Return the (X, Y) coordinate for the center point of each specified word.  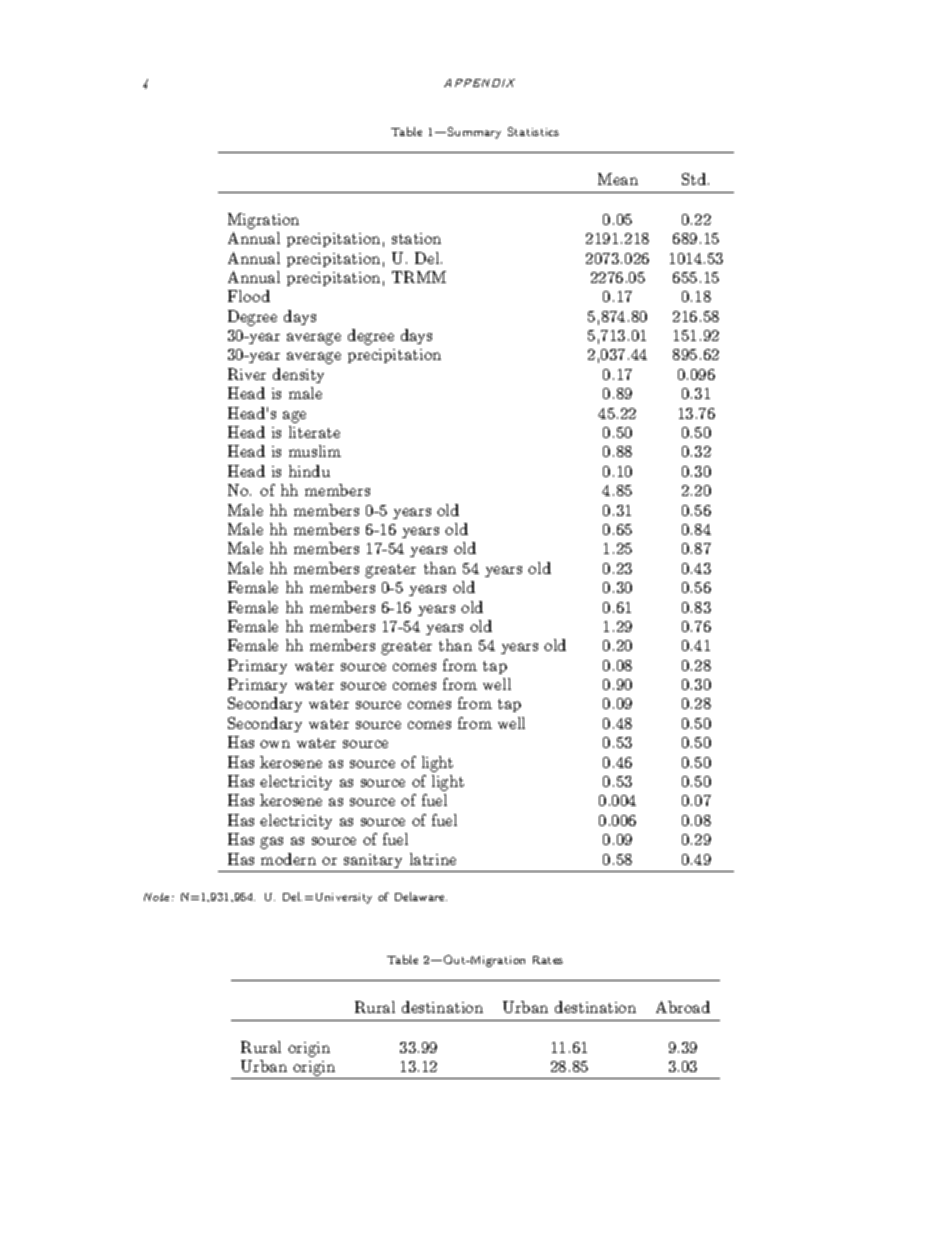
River (247, 374)
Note (158, 897)
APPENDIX (479, 83)
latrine (433, 859)
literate (314, 432)
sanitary (373, 861)
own (275, 744)
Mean (618, 179)
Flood (249, 296)
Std (695, 179)
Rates (548, 960)
